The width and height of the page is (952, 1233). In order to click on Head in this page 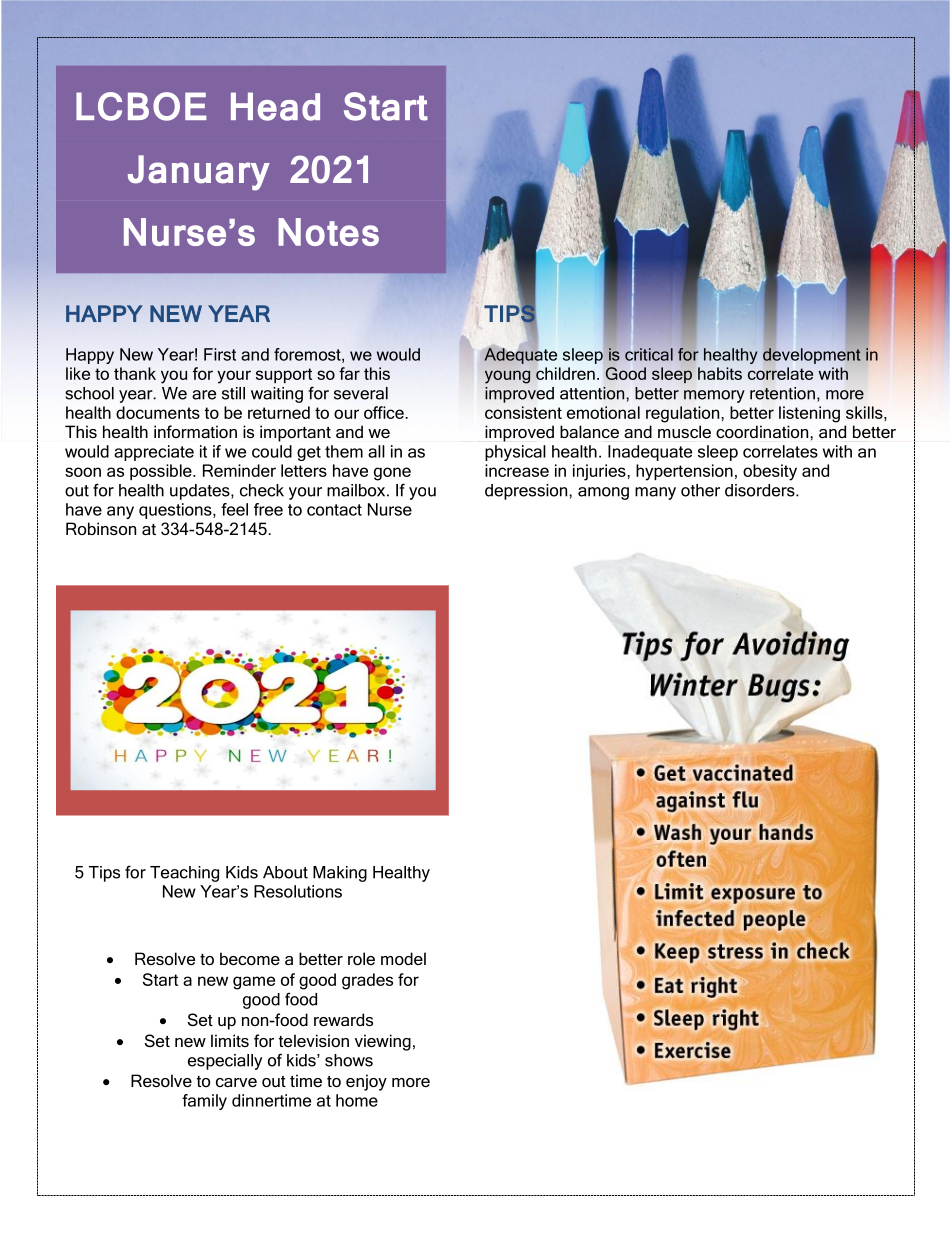, I will do `click(275, 106)`.
